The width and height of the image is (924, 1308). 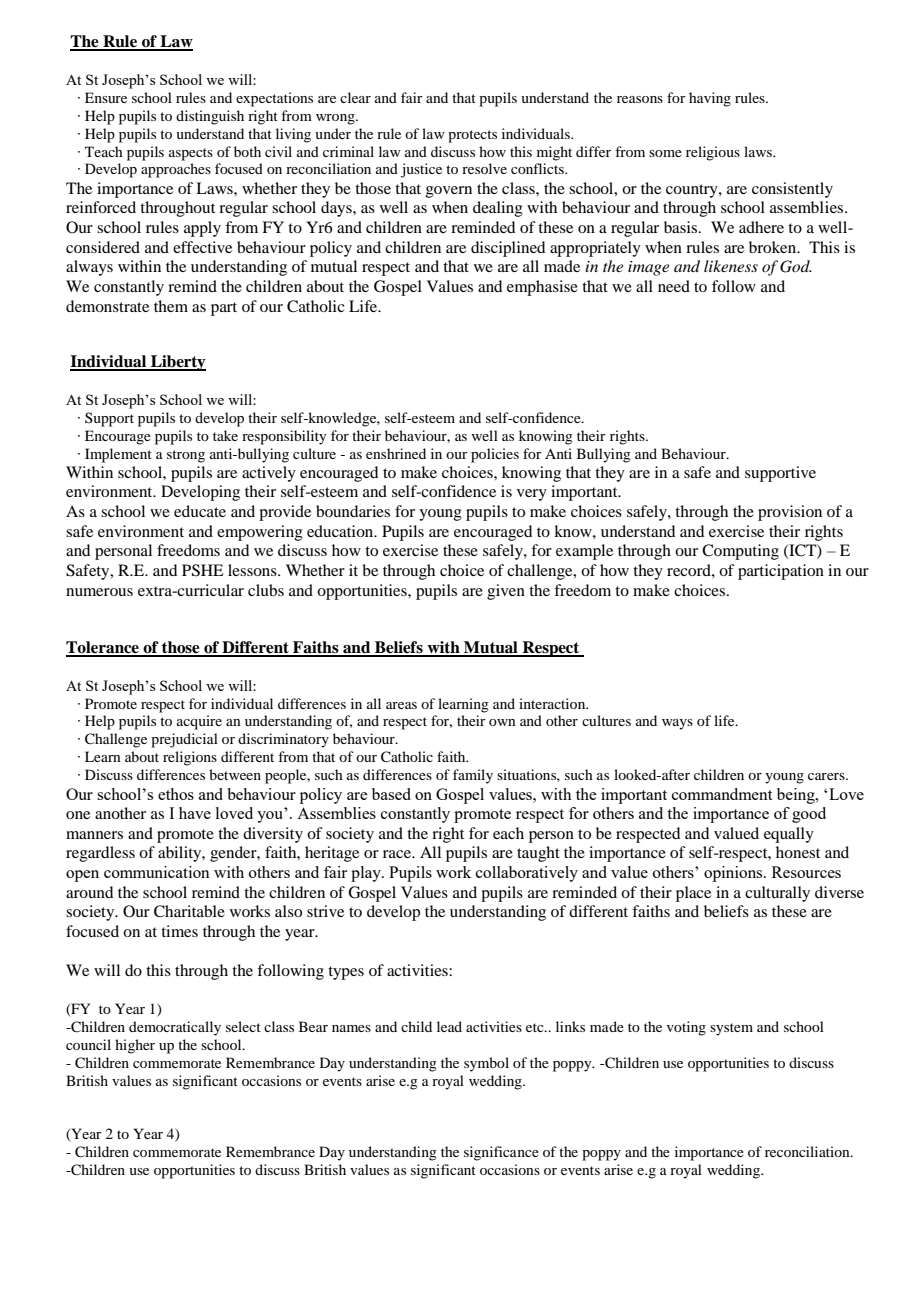 I want to click on distinguish, so click(x=210, y=117).
